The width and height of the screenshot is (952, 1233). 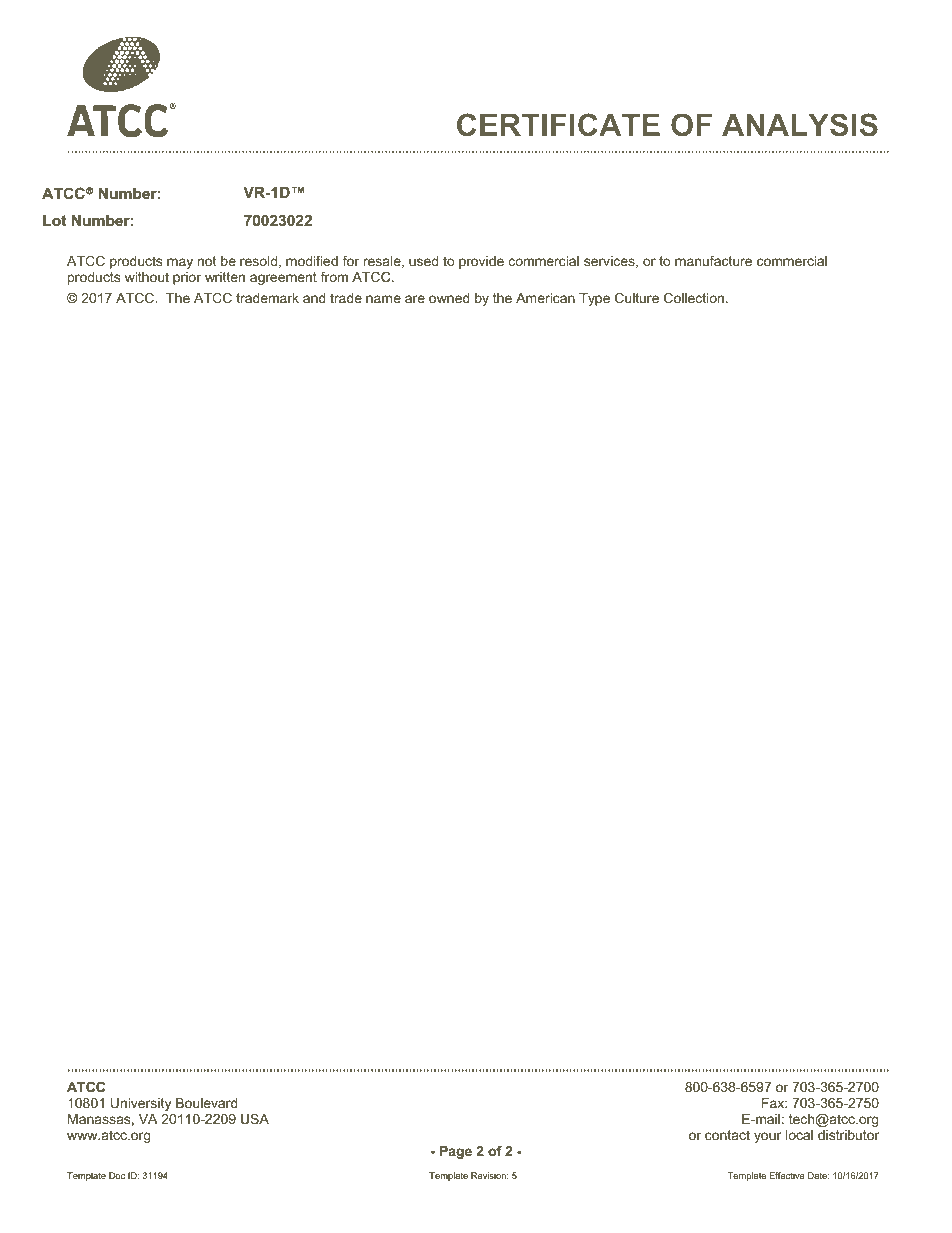 What do you see at coordinates (54, 220) in the screenshot?
I see `Lot` at bounding box center [54, 220].
